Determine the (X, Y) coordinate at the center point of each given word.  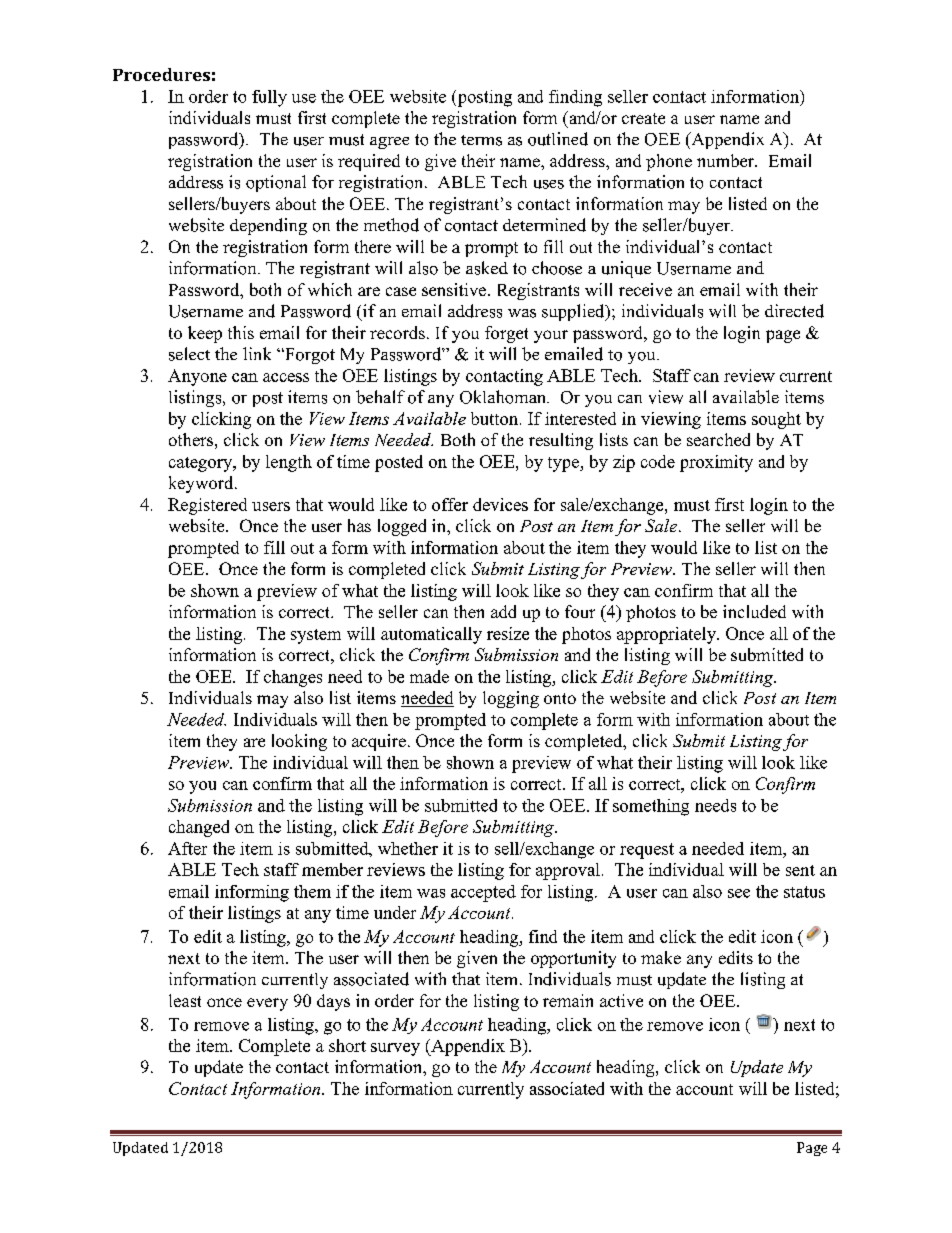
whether (408, 848)
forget (506, 334)
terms (481, 140)
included (754, 611)
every (267, 1004)
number (727, 160)
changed (199, 828)
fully (269, 98)
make (661, 957)
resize (508, 633)
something (651, 807)
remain (568, 1000)
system (316, 636)
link (257, 353)
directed (794, 311)
